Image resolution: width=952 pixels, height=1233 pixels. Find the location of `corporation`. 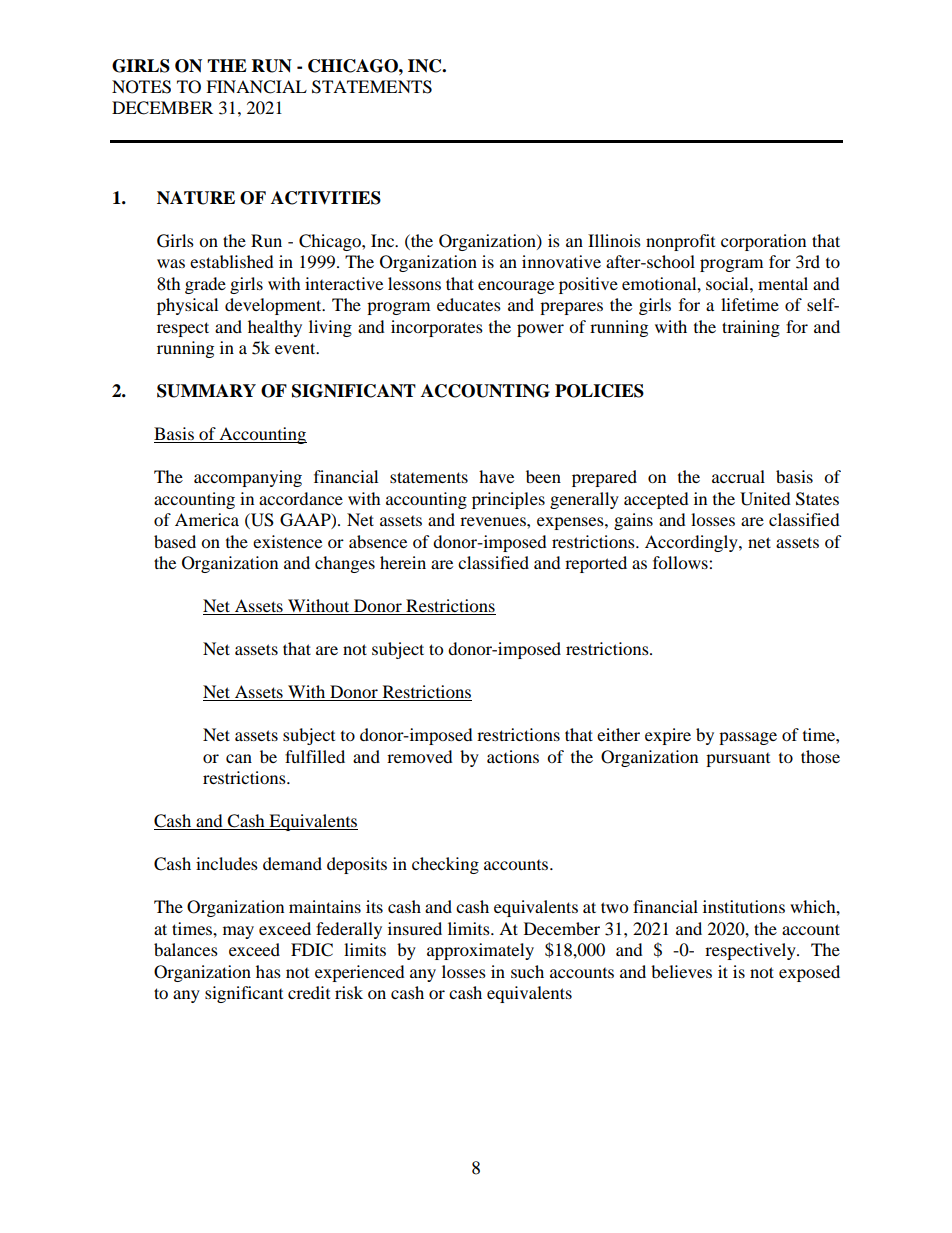

corporation is located at coordinates (763, 242).
